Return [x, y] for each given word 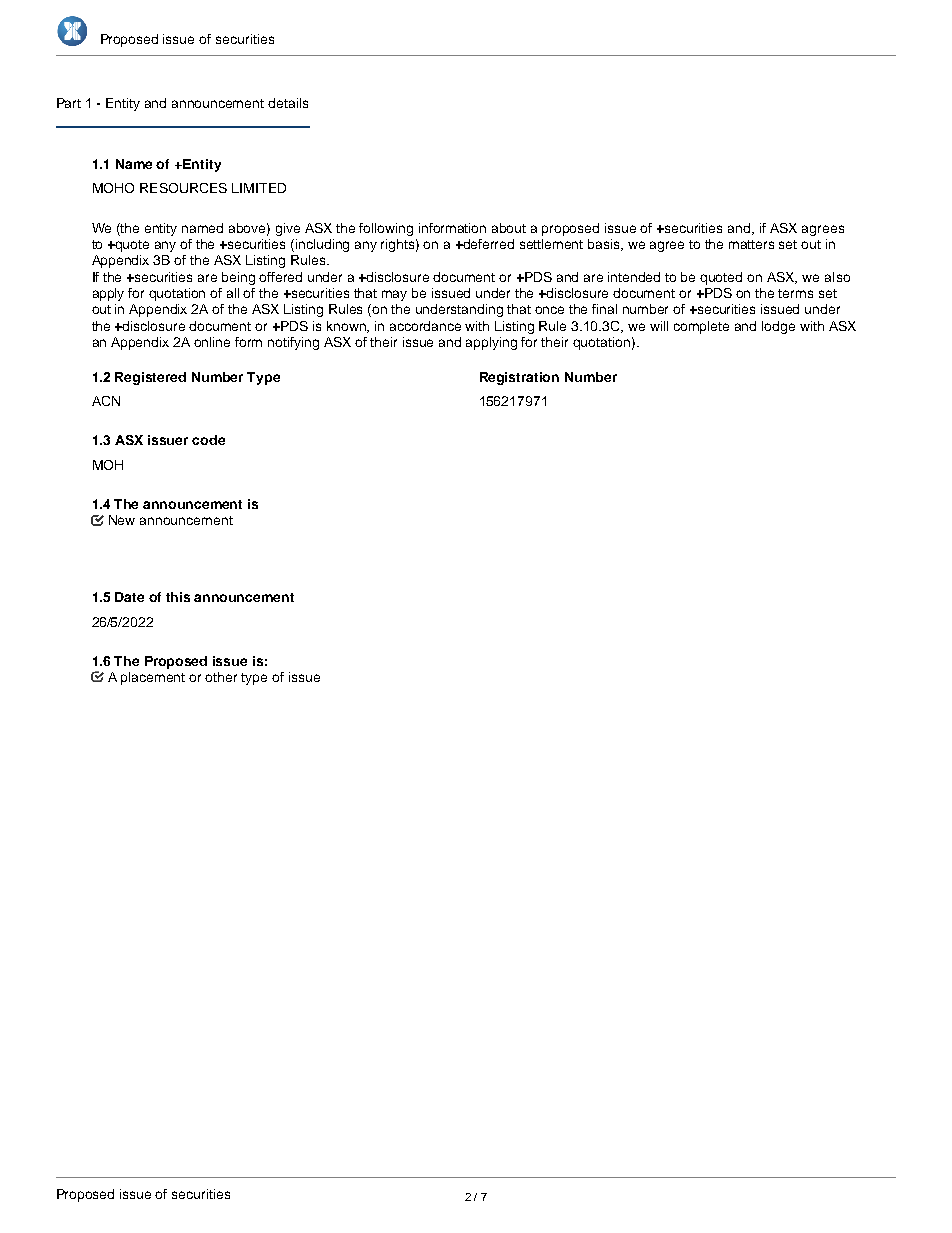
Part [69, 103]
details [288, 103]
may [394, 295]
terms [795, 293]
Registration [519, 378]
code [208, 440]
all [233, 293]
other [221, 677]
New [122, 520]
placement [153, 678]
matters [751, 244]
